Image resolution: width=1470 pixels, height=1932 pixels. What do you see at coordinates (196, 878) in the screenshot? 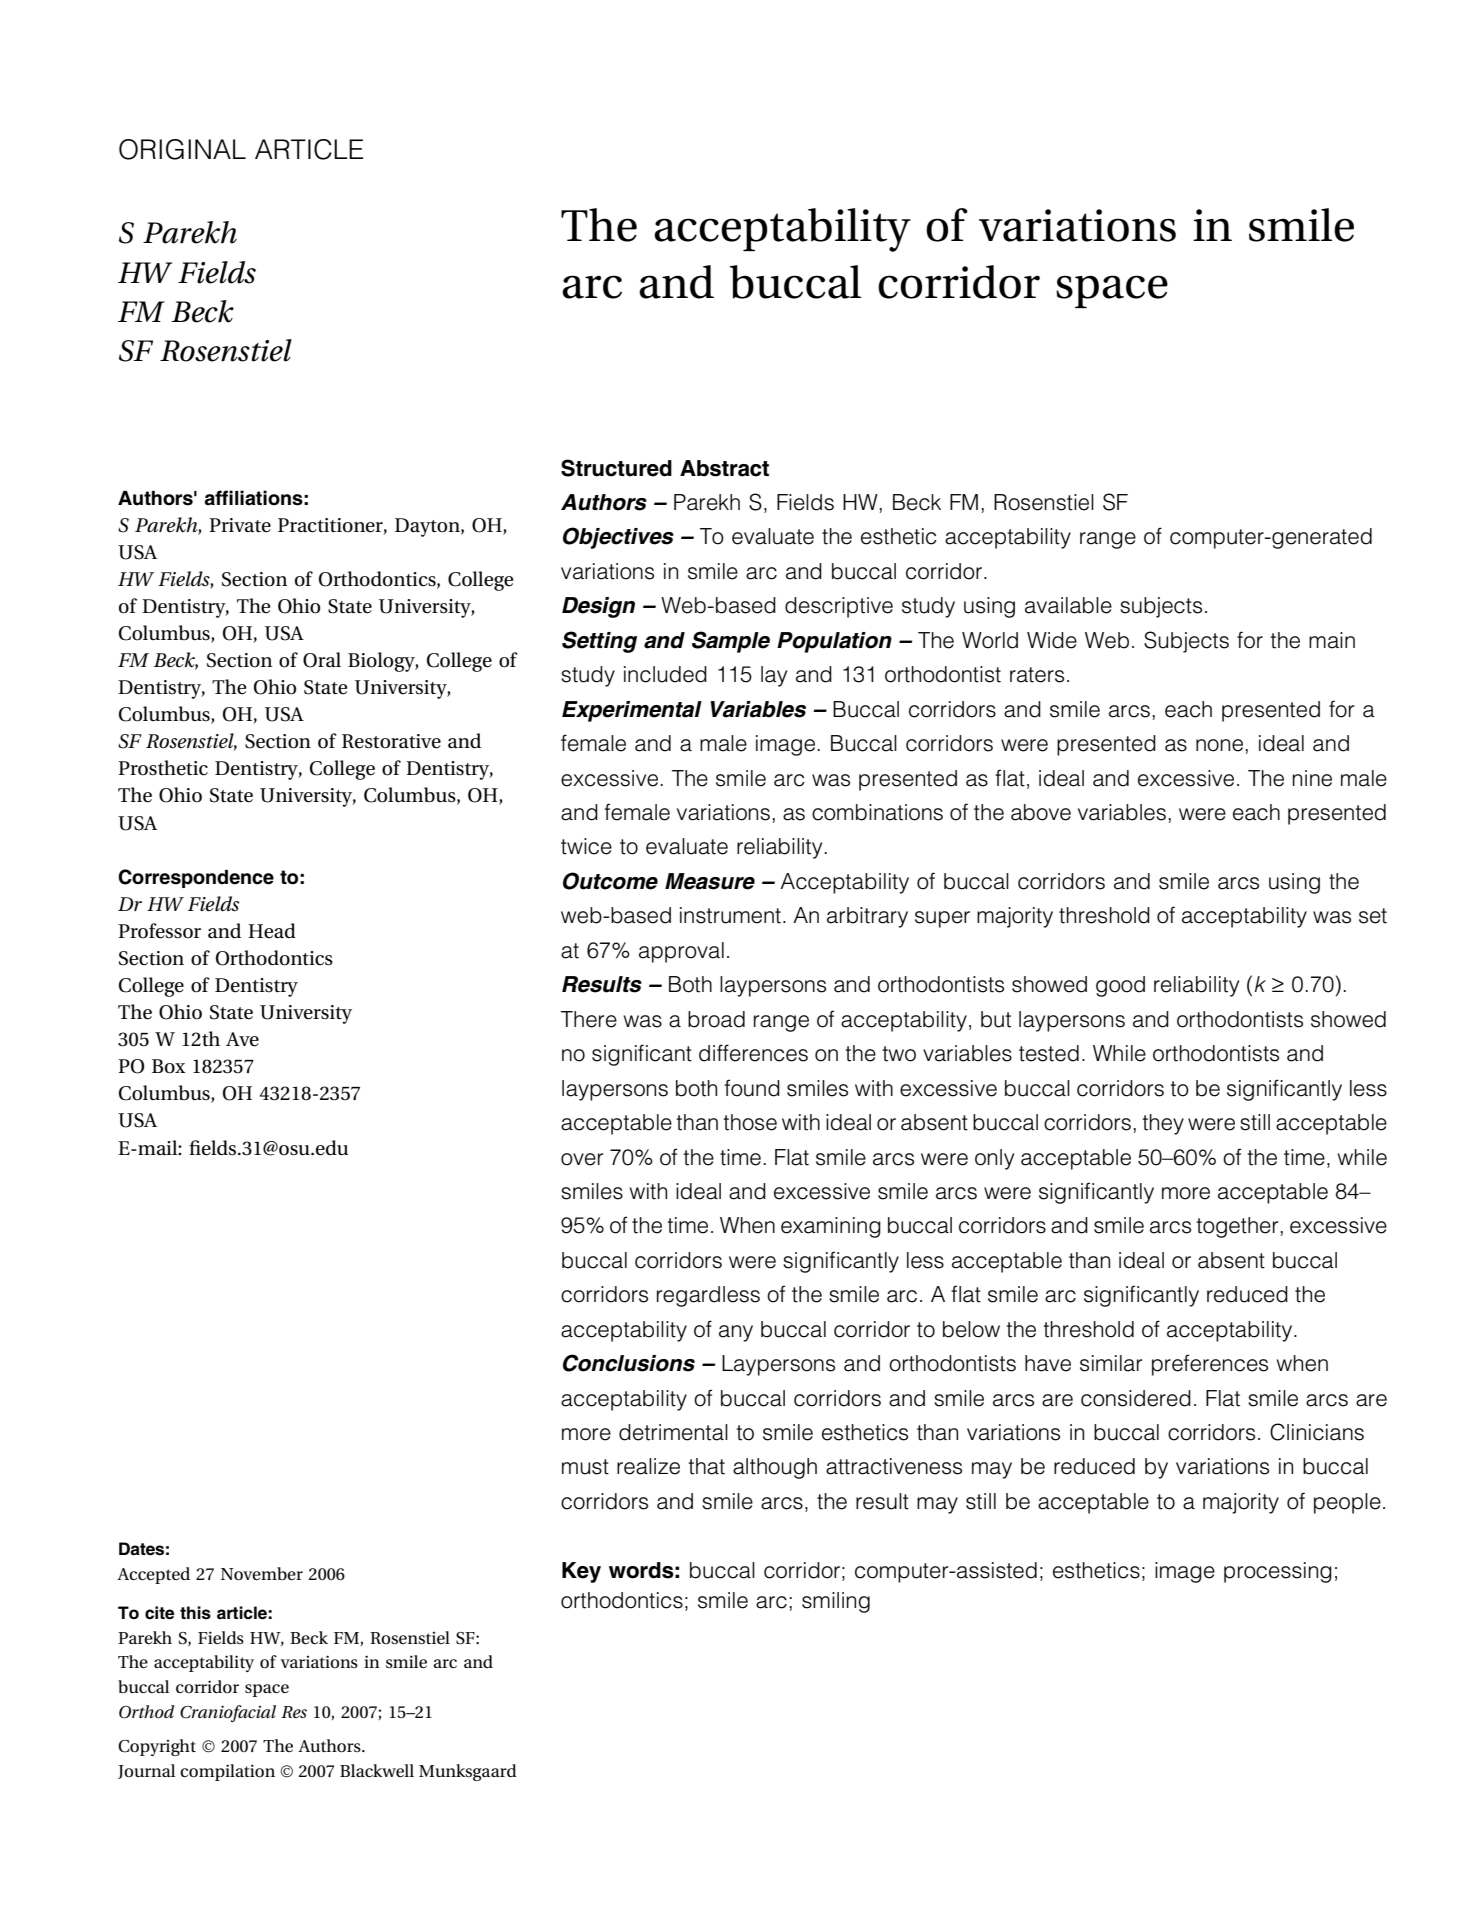
I see `Correspondence` at bounding box center [196, 878].
